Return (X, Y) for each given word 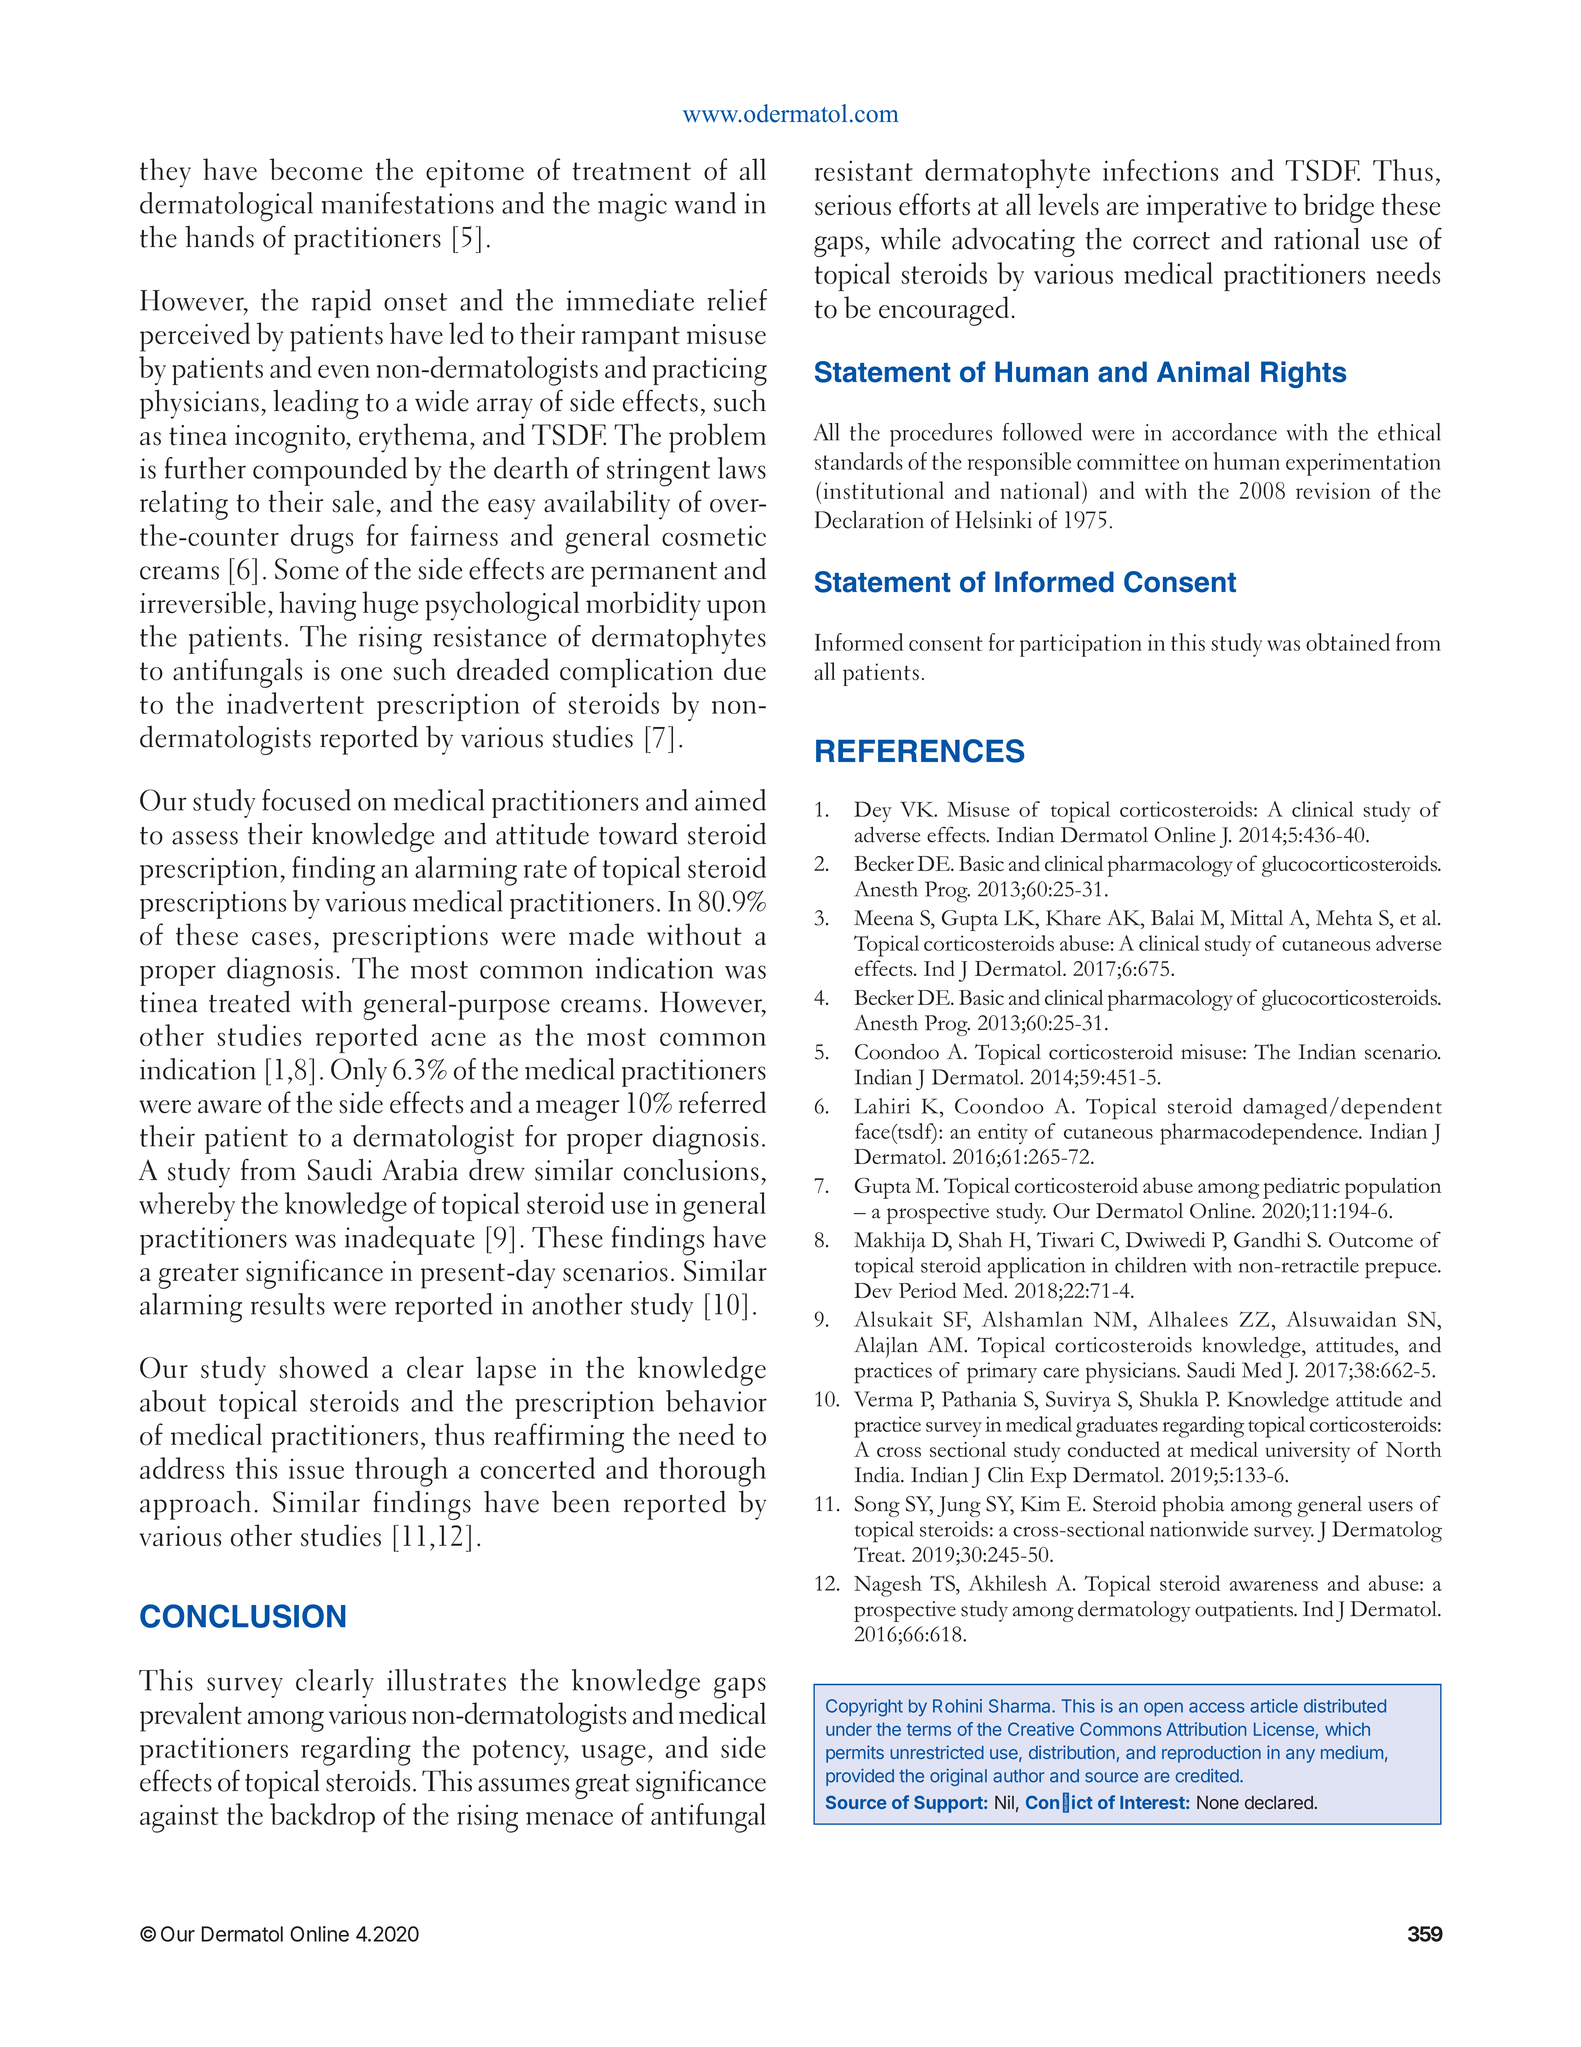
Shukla (1169, 1399)
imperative (1207, 209)
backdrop (322, 1817)
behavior (716, 1401)
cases (281, 939)
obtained (1348, 642)
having (317, 606)
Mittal (1257, 918)
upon (736, 610)
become (316, 169)
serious (853, 205)
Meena (884, 918)
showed (323, 1367)
